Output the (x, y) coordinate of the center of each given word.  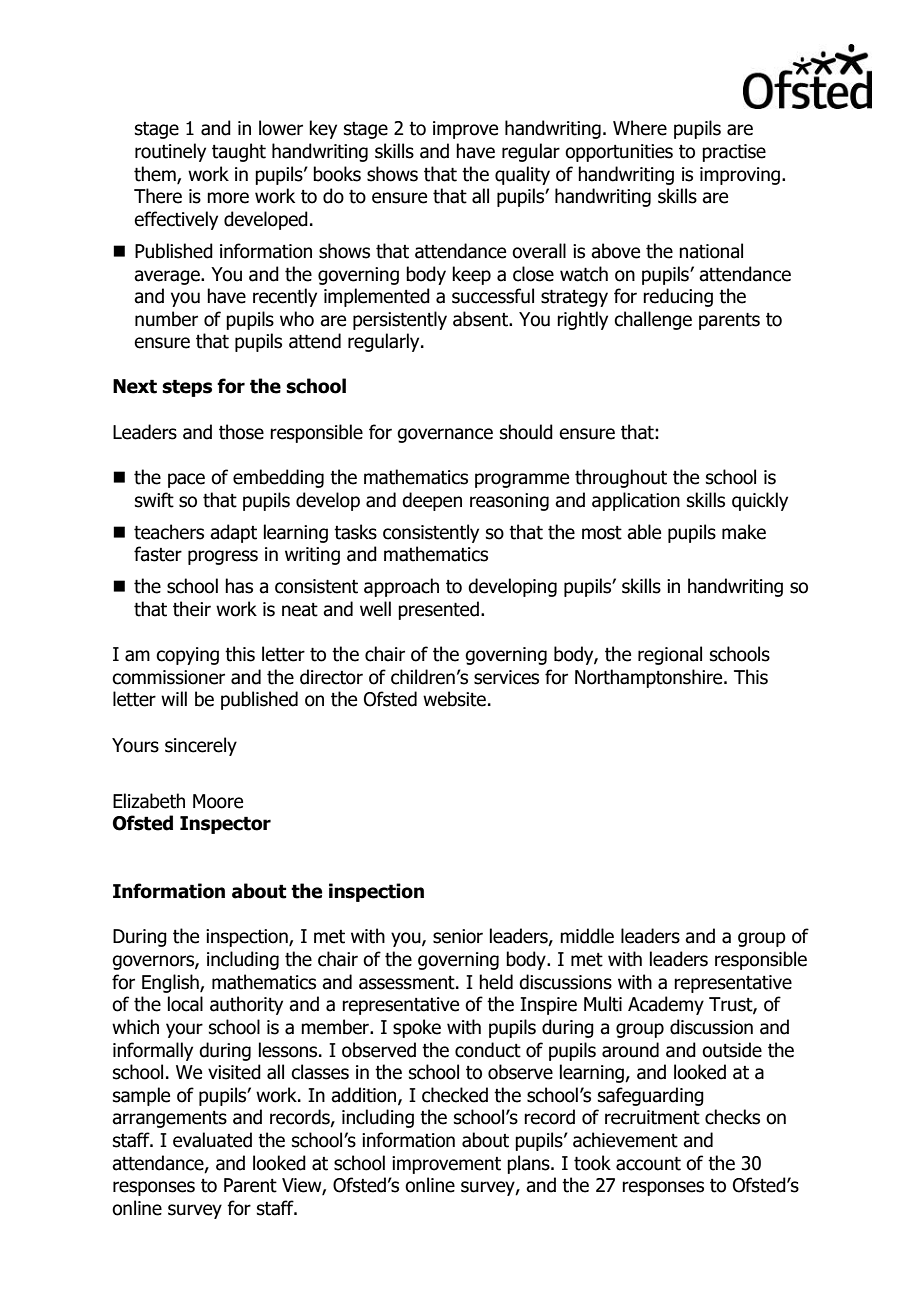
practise (734, 153)
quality (522, 175)
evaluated (212, 1140)
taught (239, 152)
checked (455, 1095)
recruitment (652, 1117)
